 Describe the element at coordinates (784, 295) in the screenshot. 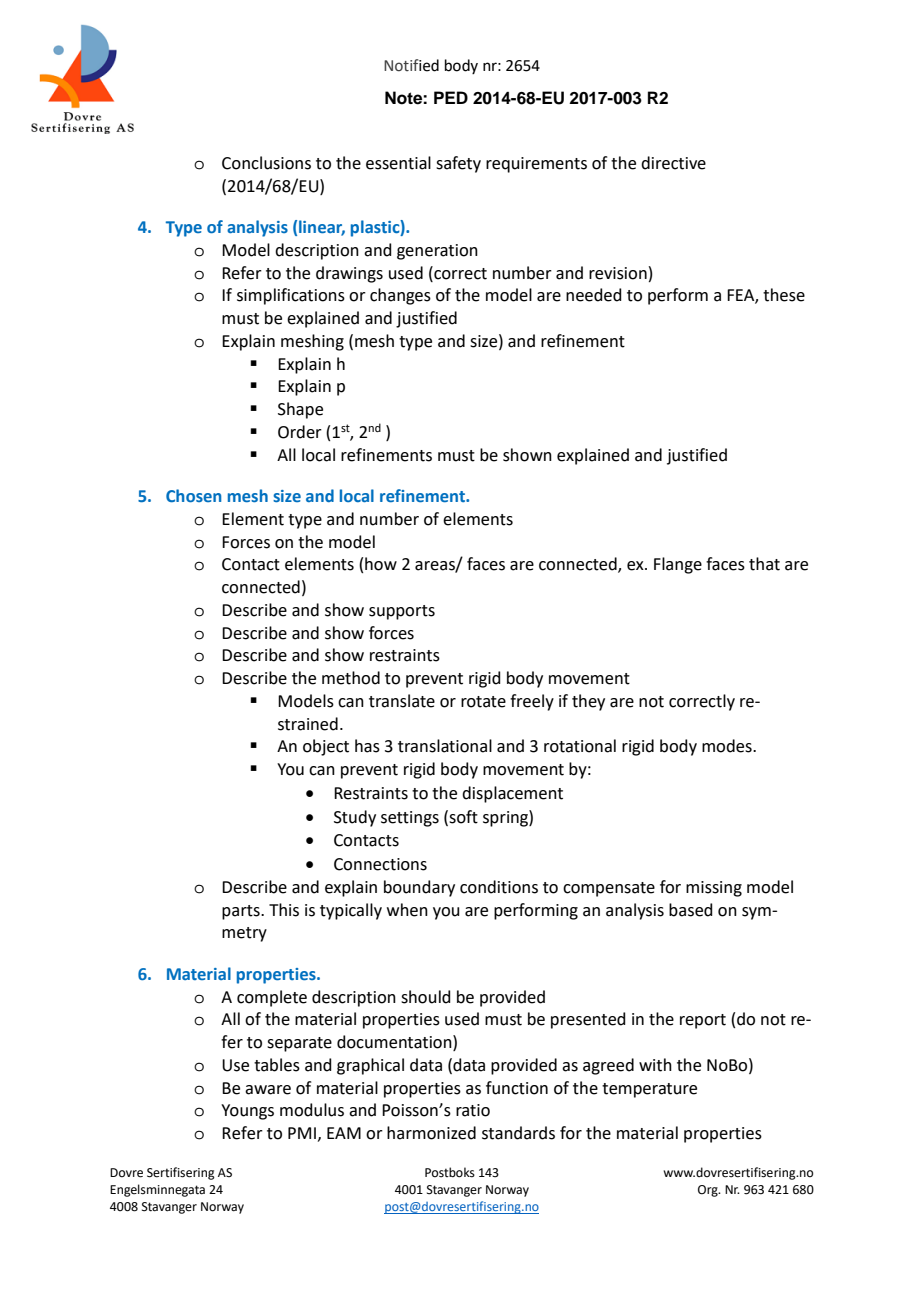

I see `these` at that location.
